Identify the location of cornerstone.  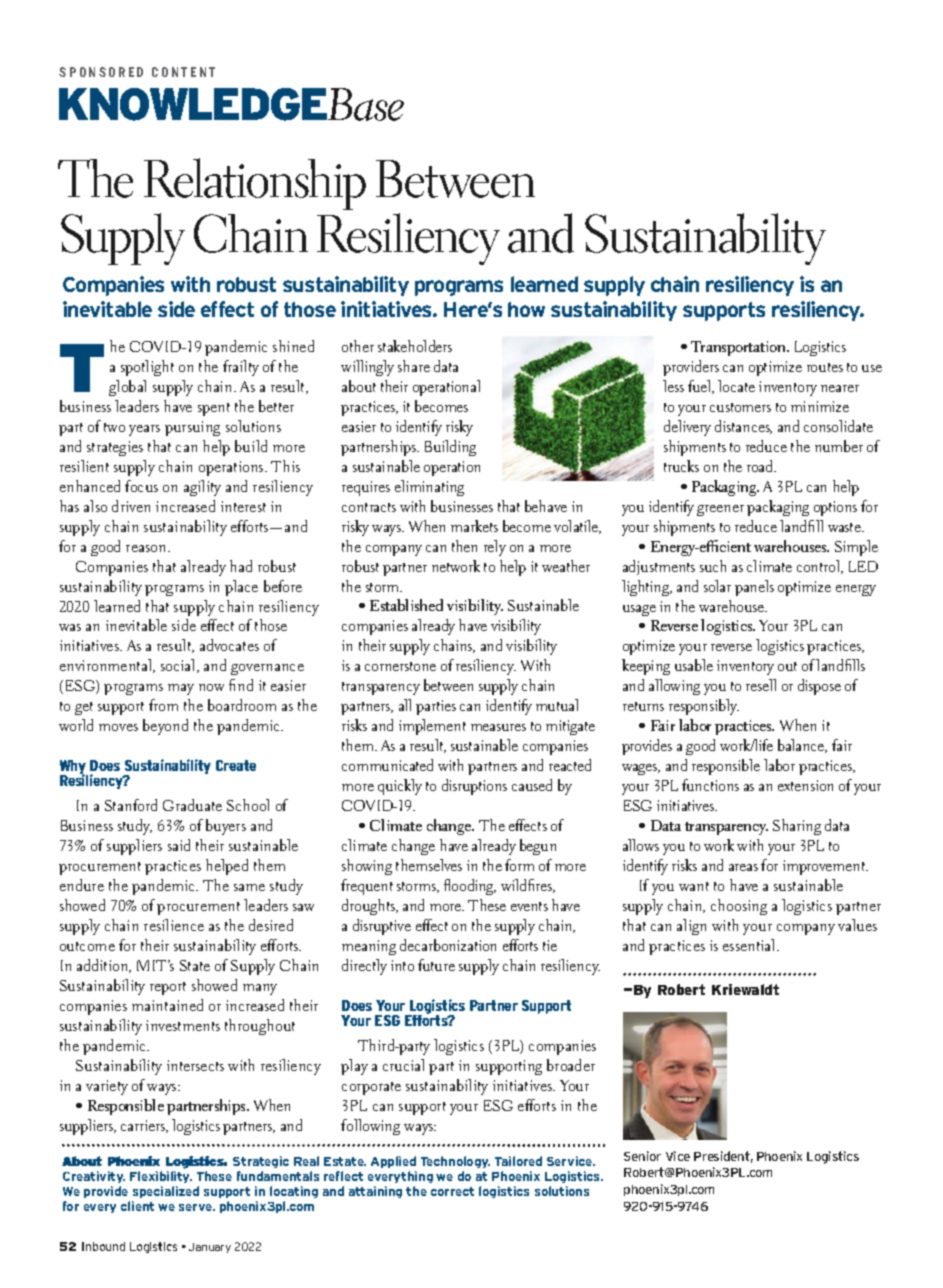
(400, 666).
